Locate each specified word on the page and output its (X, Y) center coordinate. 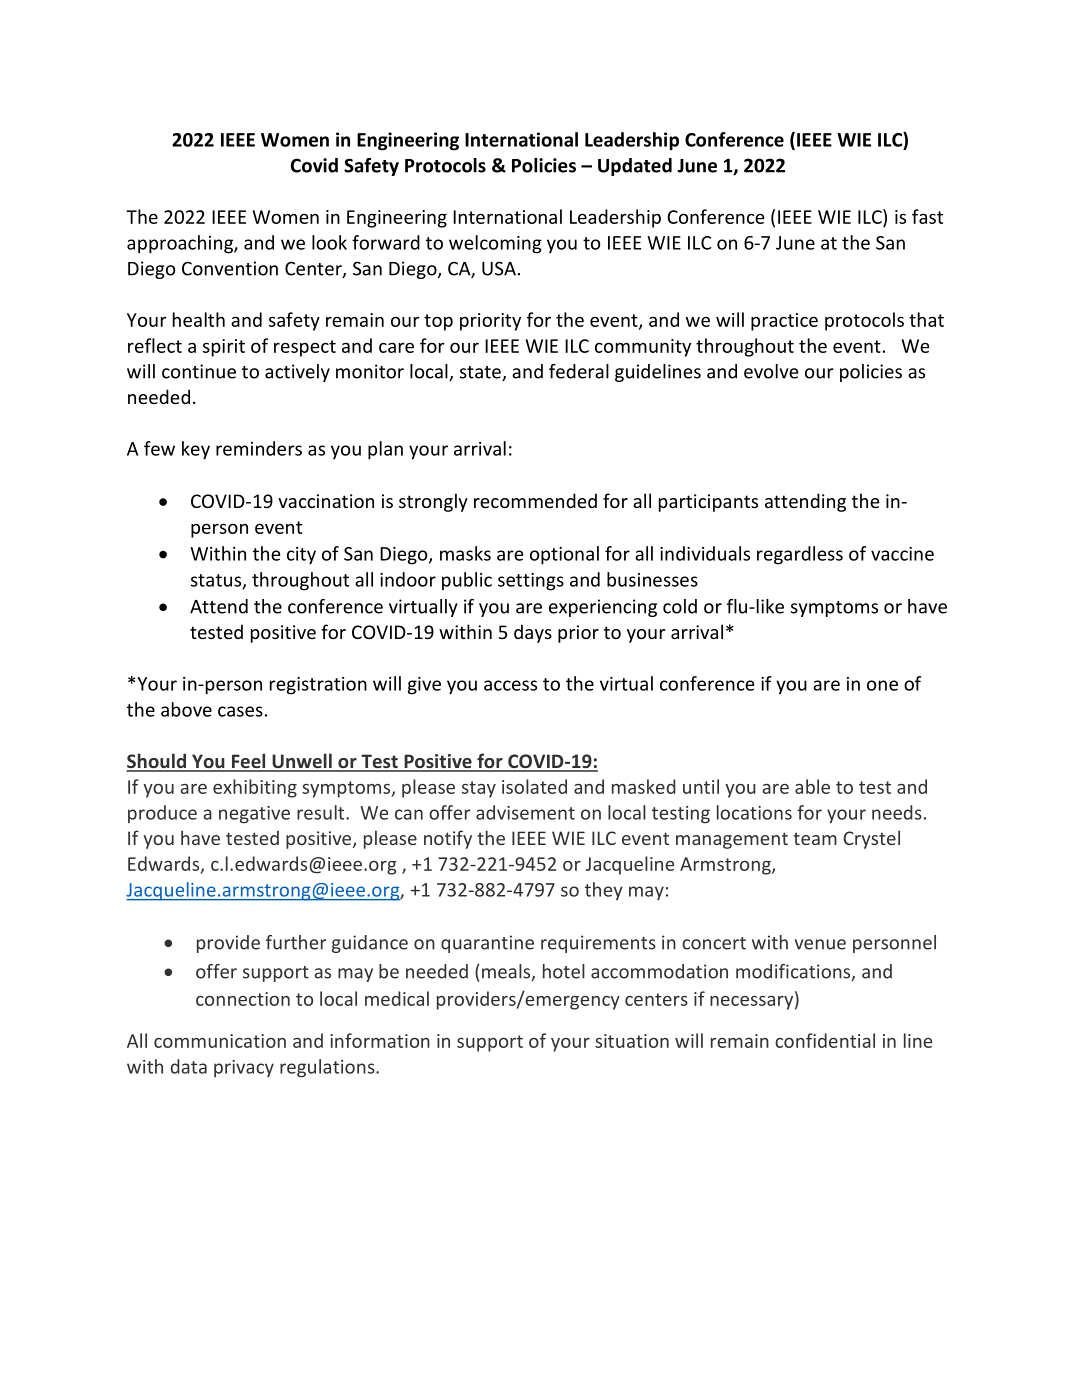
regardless (800, 555)
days (533, 633)
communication (220, 1041)
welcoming (495, 244)
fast (927, 216)
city (301, 556)
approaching (181, 244)
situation (632, 1041)
